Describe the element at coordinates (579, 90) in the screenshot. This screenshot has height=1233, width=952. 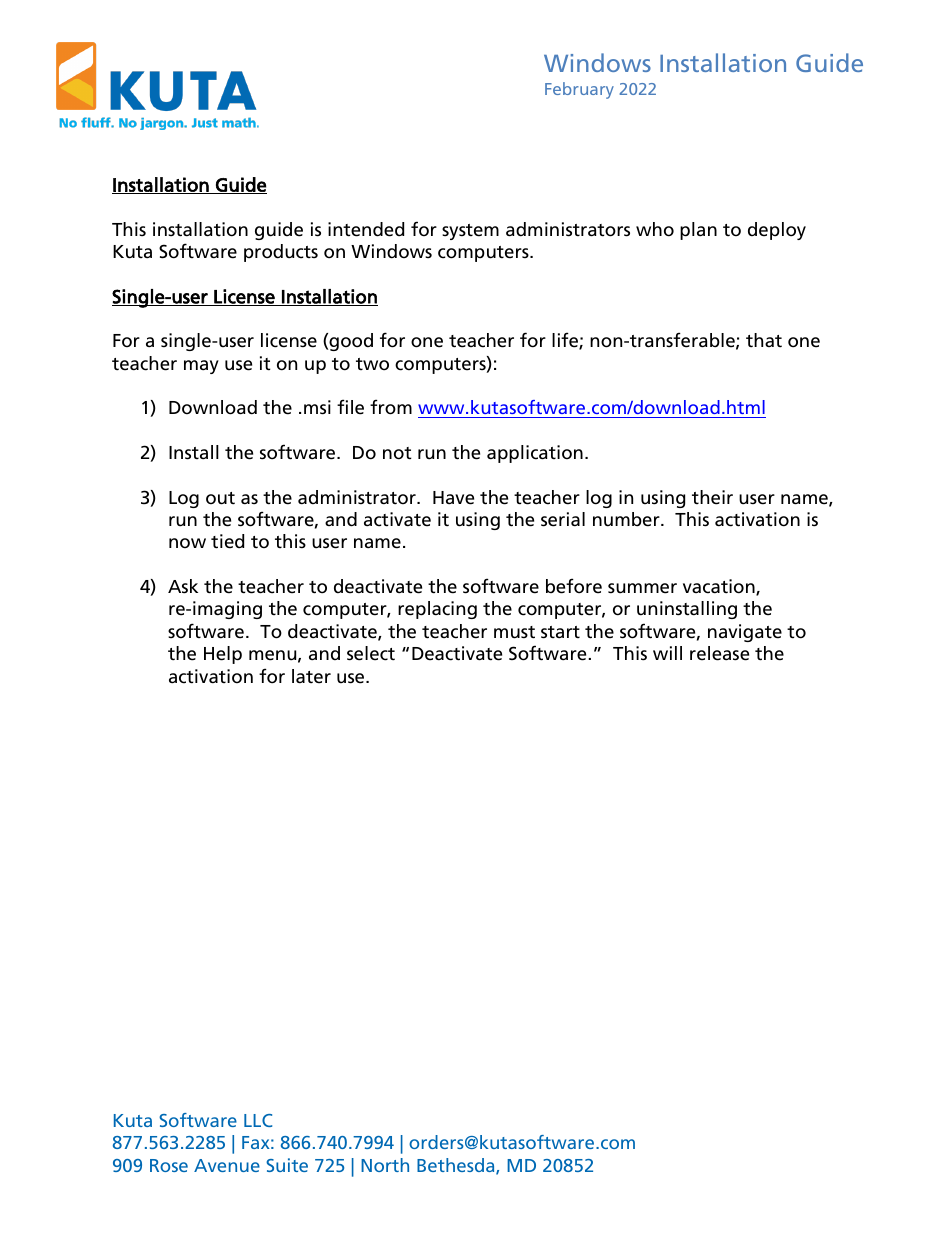
I see `February` at that location.
